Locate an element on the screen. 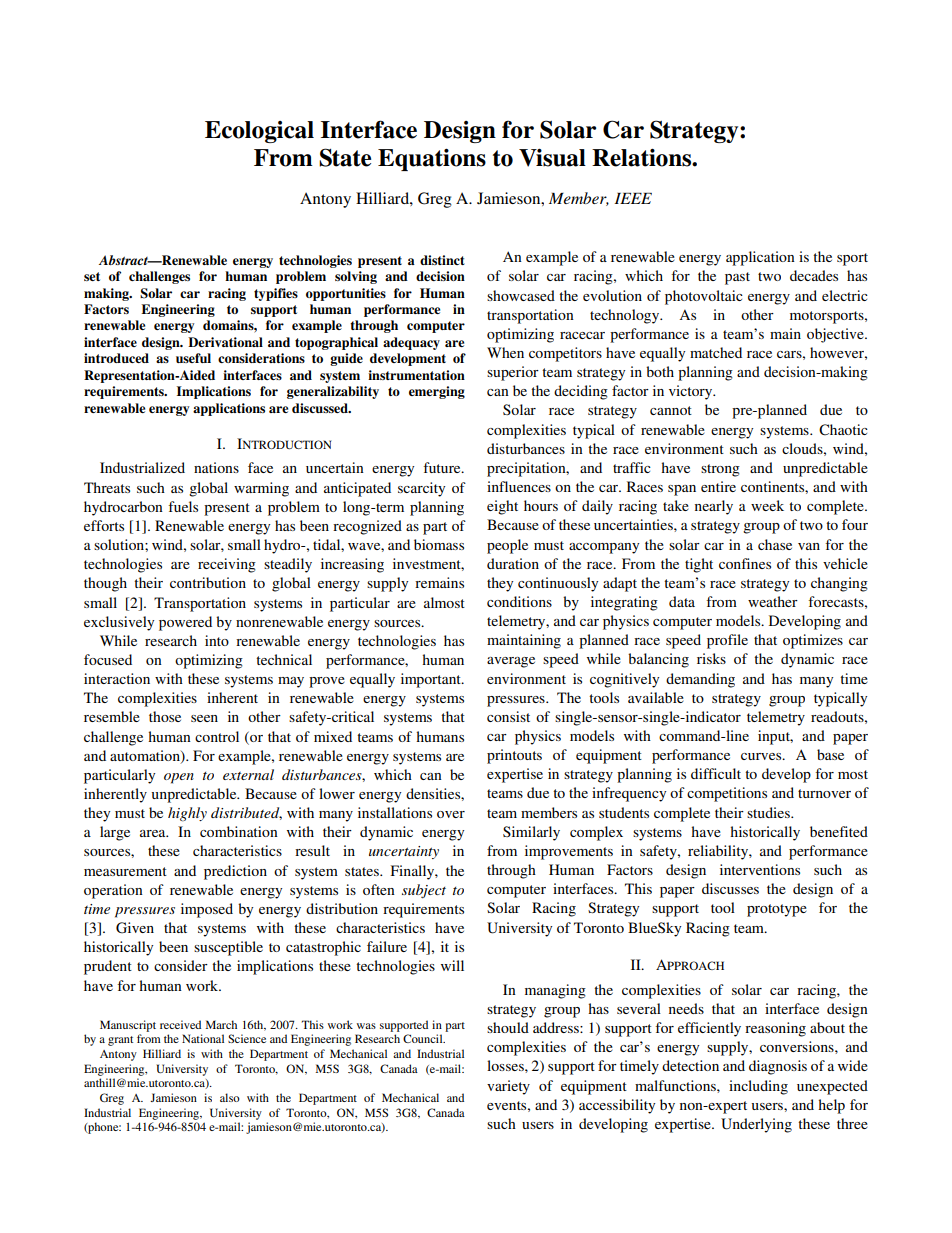 Image resolution: width=952 pixels, height=1233 pixels. profile is located at coordinates (727, 641).
